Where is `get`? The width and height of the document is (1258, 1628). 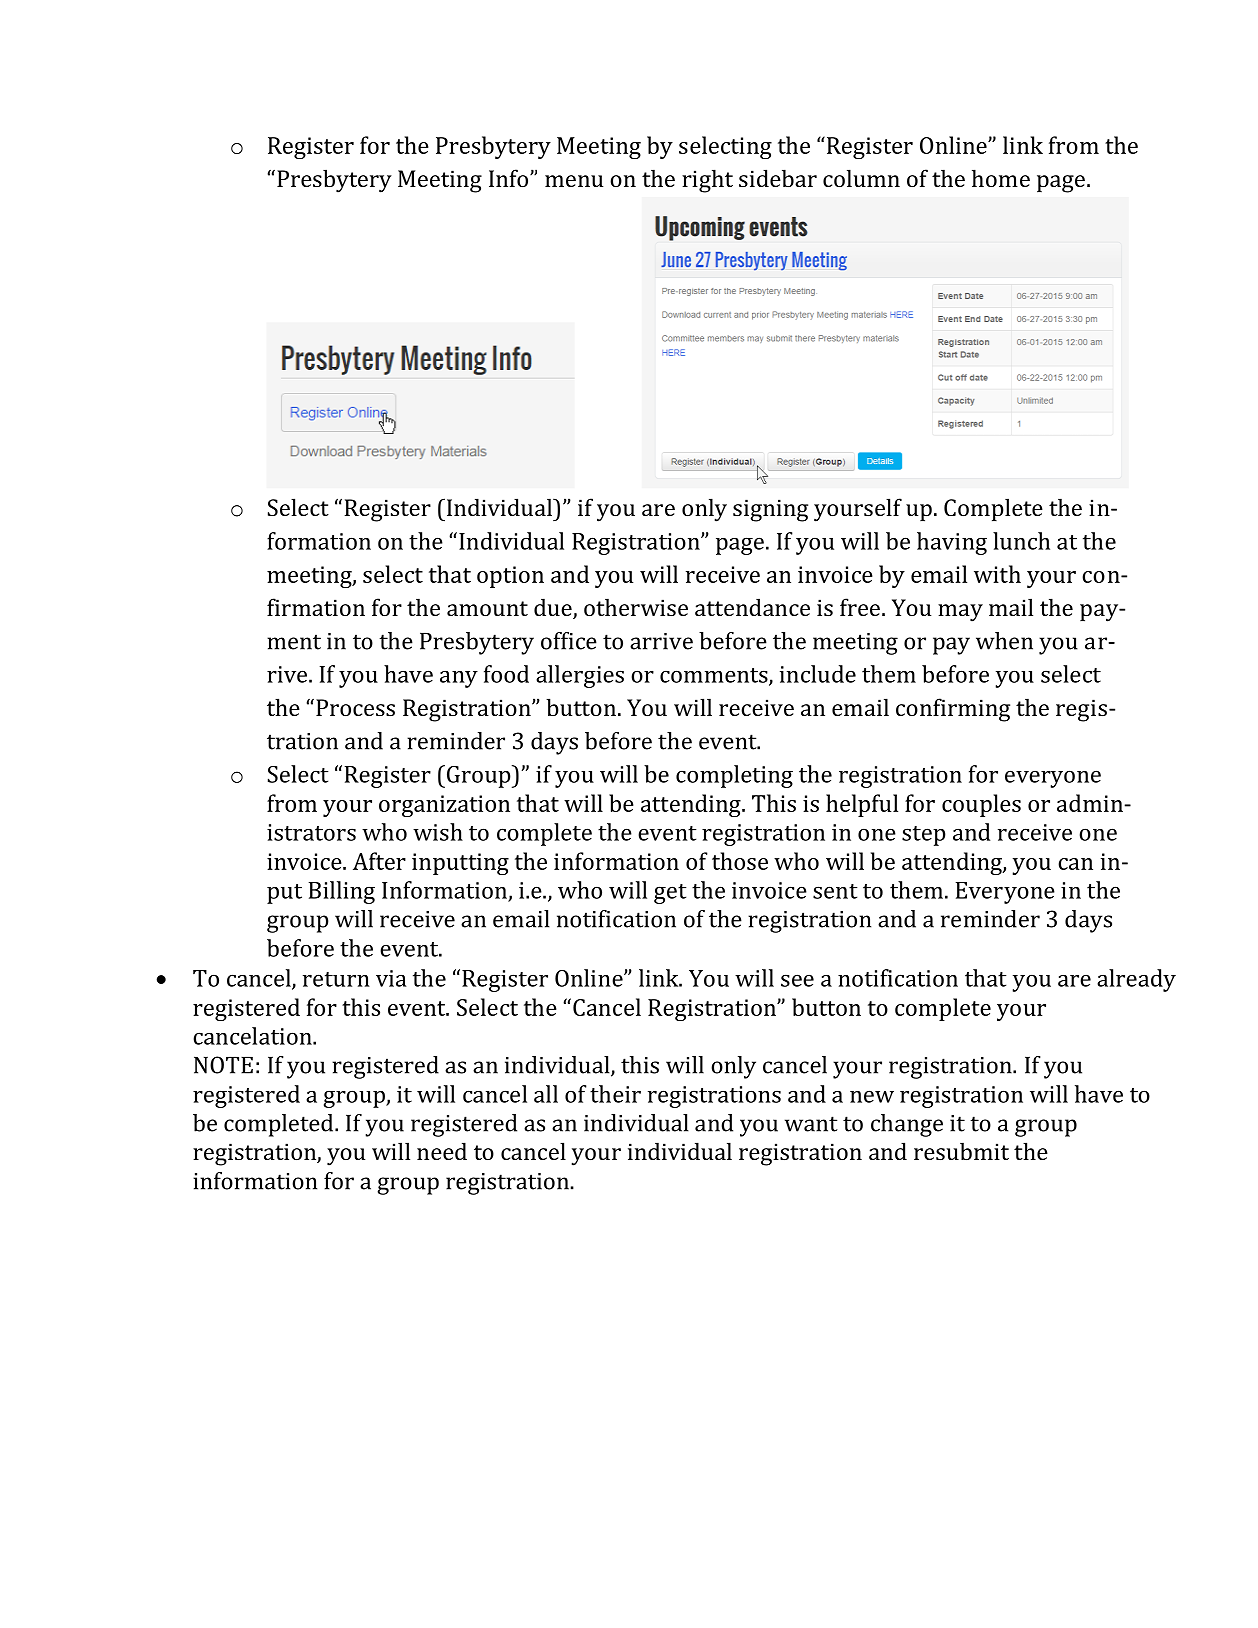
get is located at coordinates (670, 894).
